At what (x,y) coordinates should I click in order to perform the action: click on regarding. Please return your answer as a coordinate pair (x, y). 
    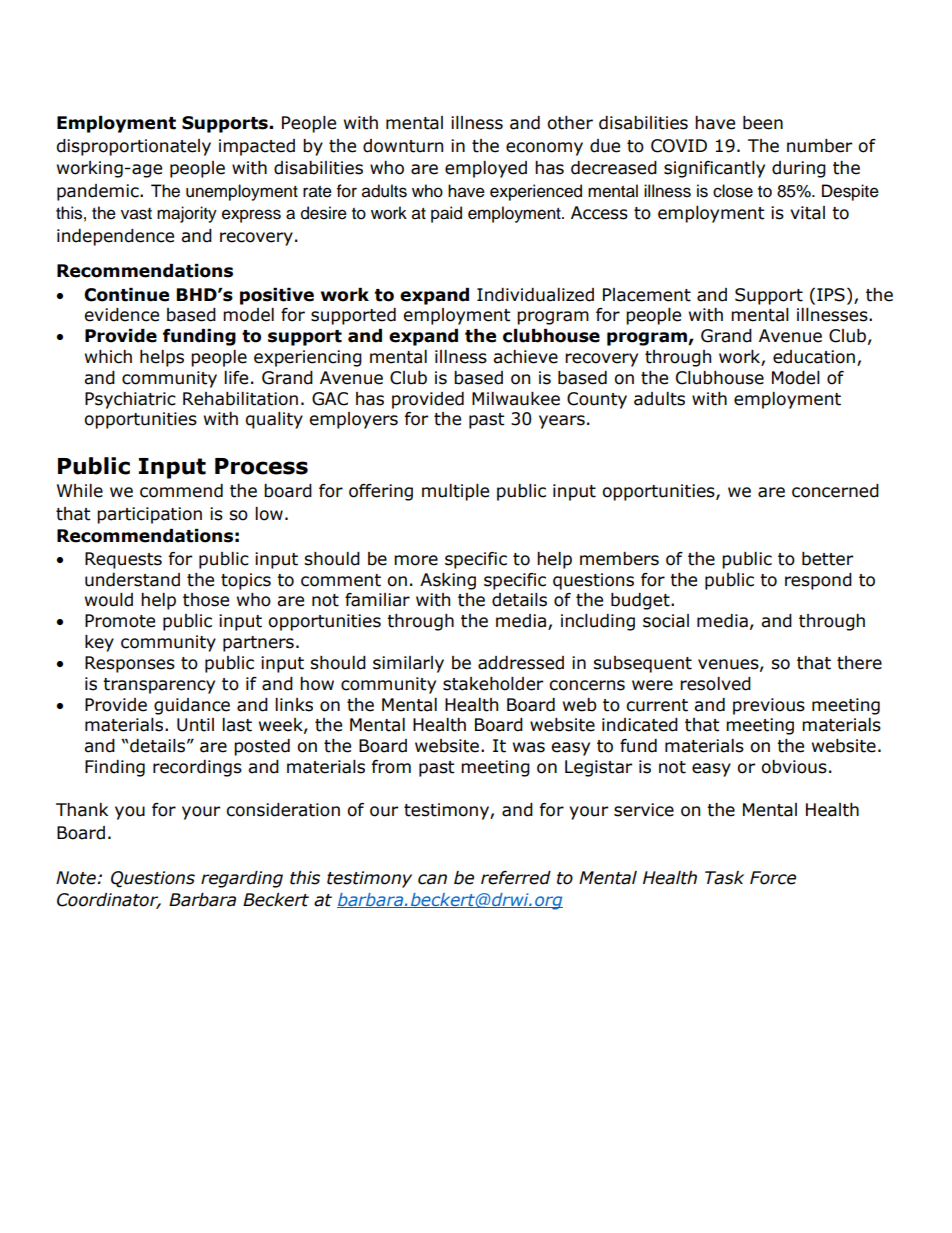
    Looking at the image, I should click on (242, 879).
